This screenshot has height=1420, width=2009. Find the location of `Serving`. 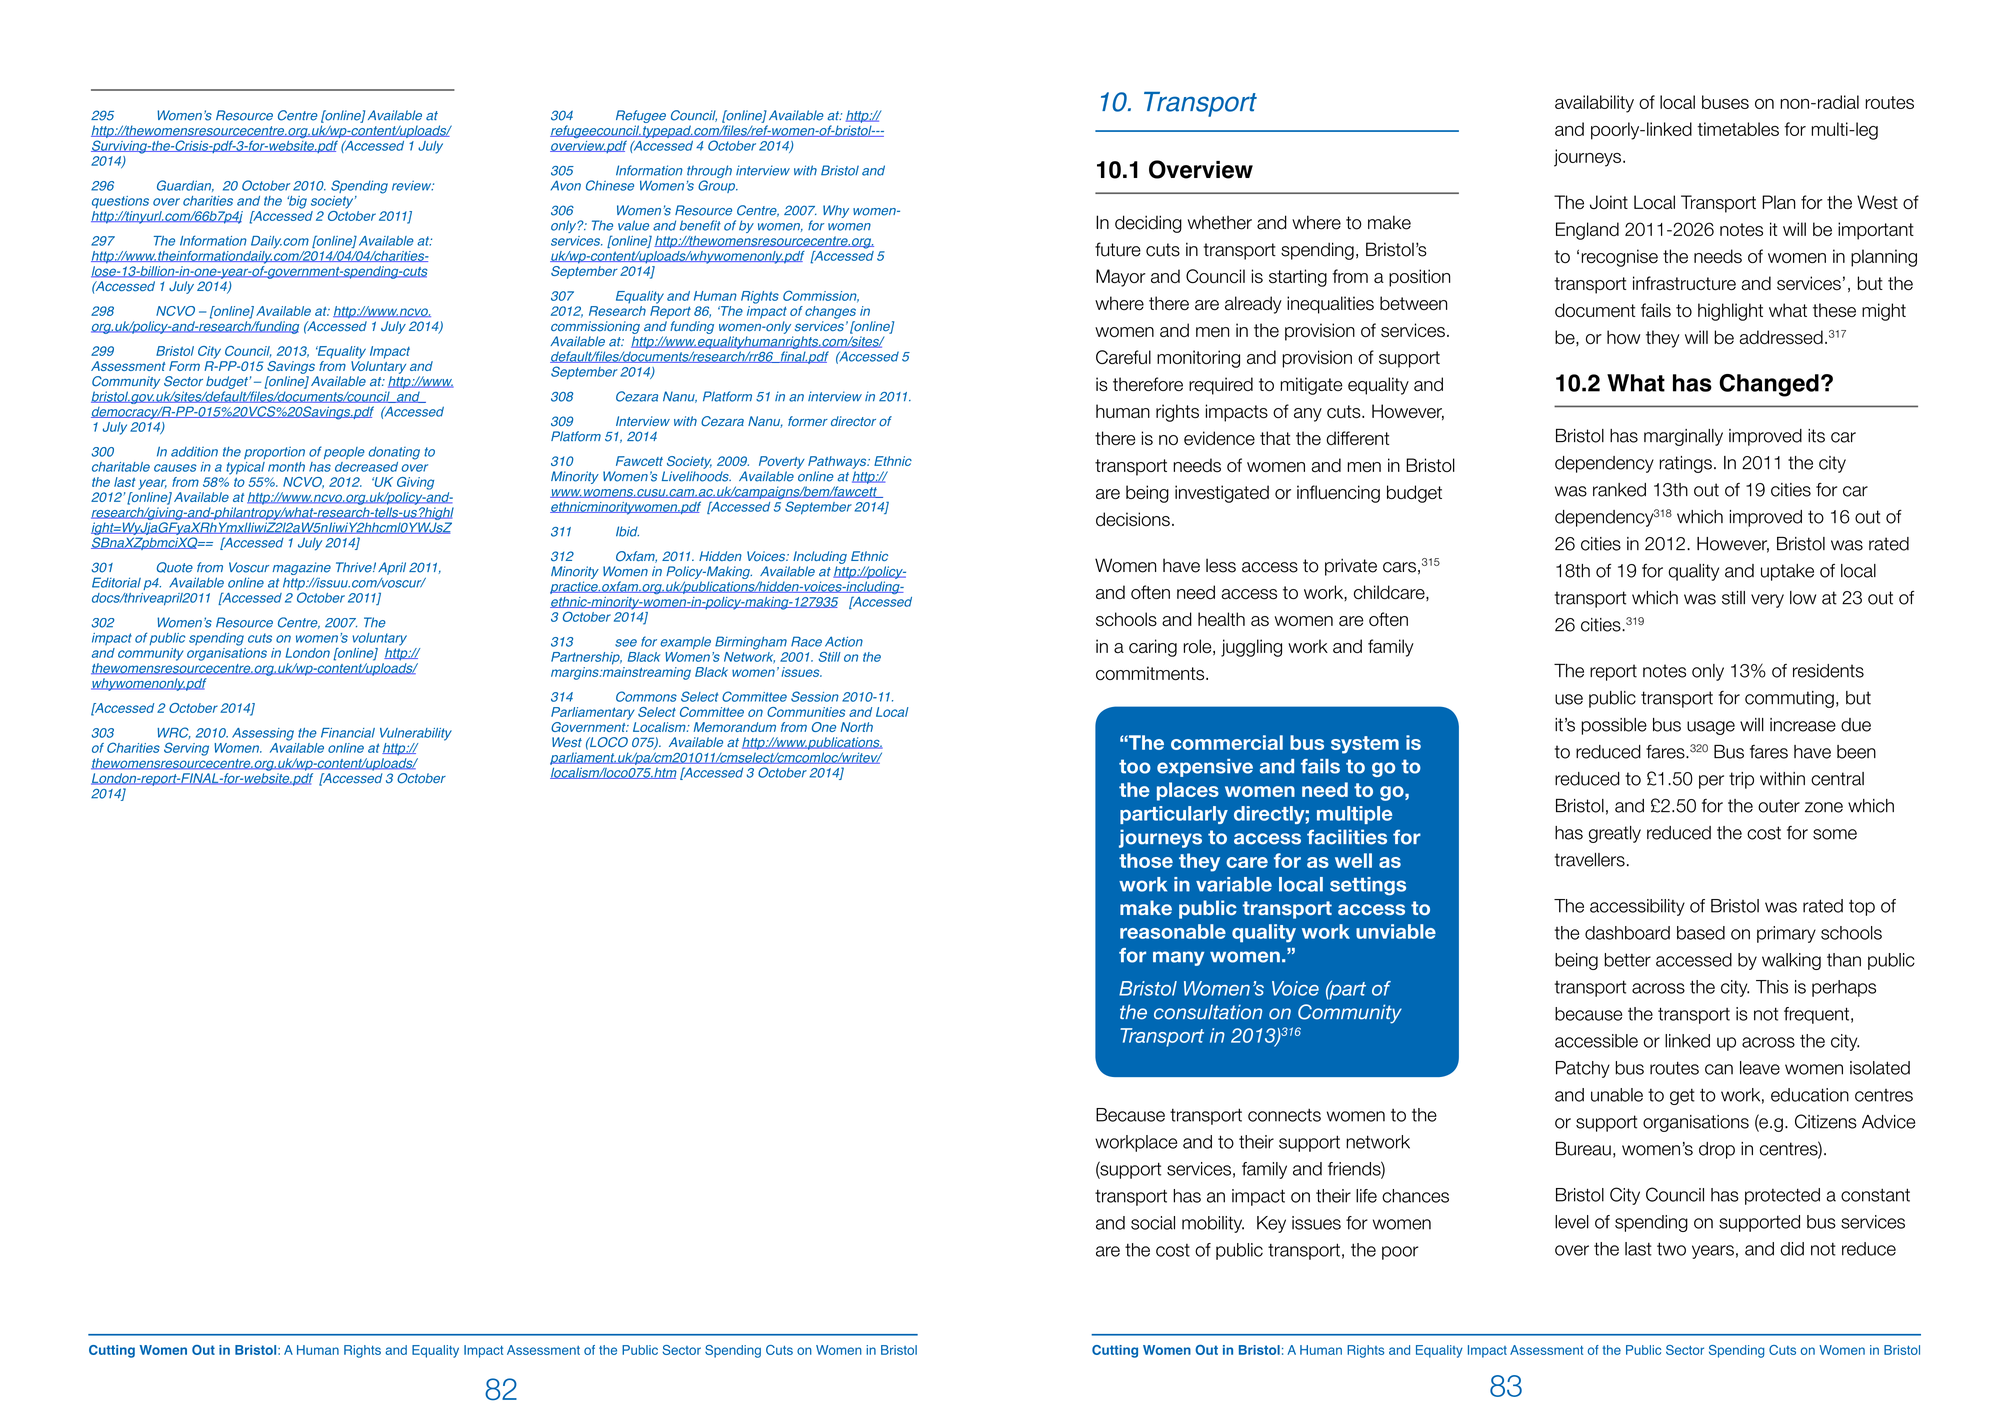

Serving is located at coordinates (186, 749).
